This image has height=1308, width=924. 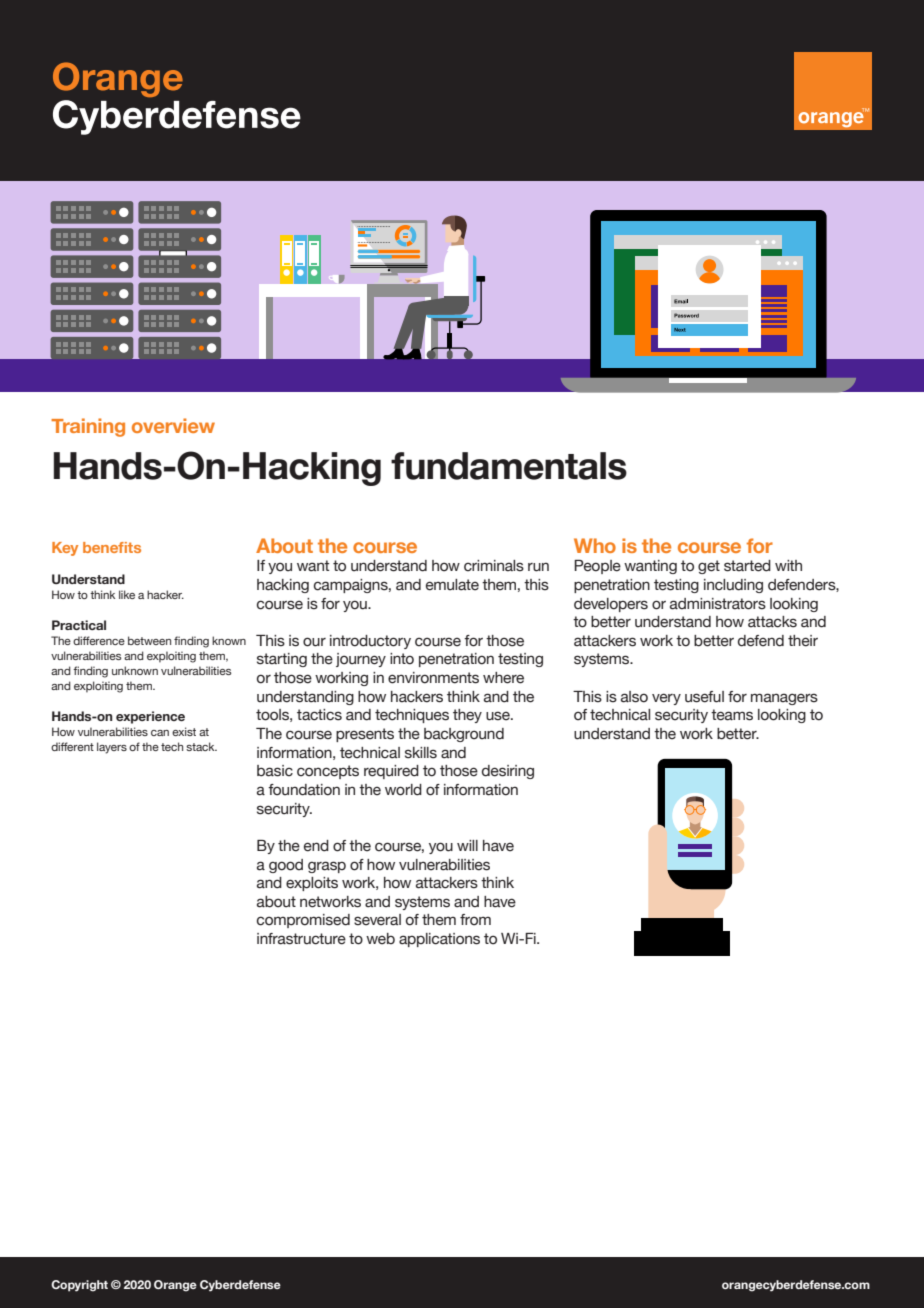 What do you see at coordinates (704, 697) in the image?
I see `useful` at bounding box center [704, 697].
